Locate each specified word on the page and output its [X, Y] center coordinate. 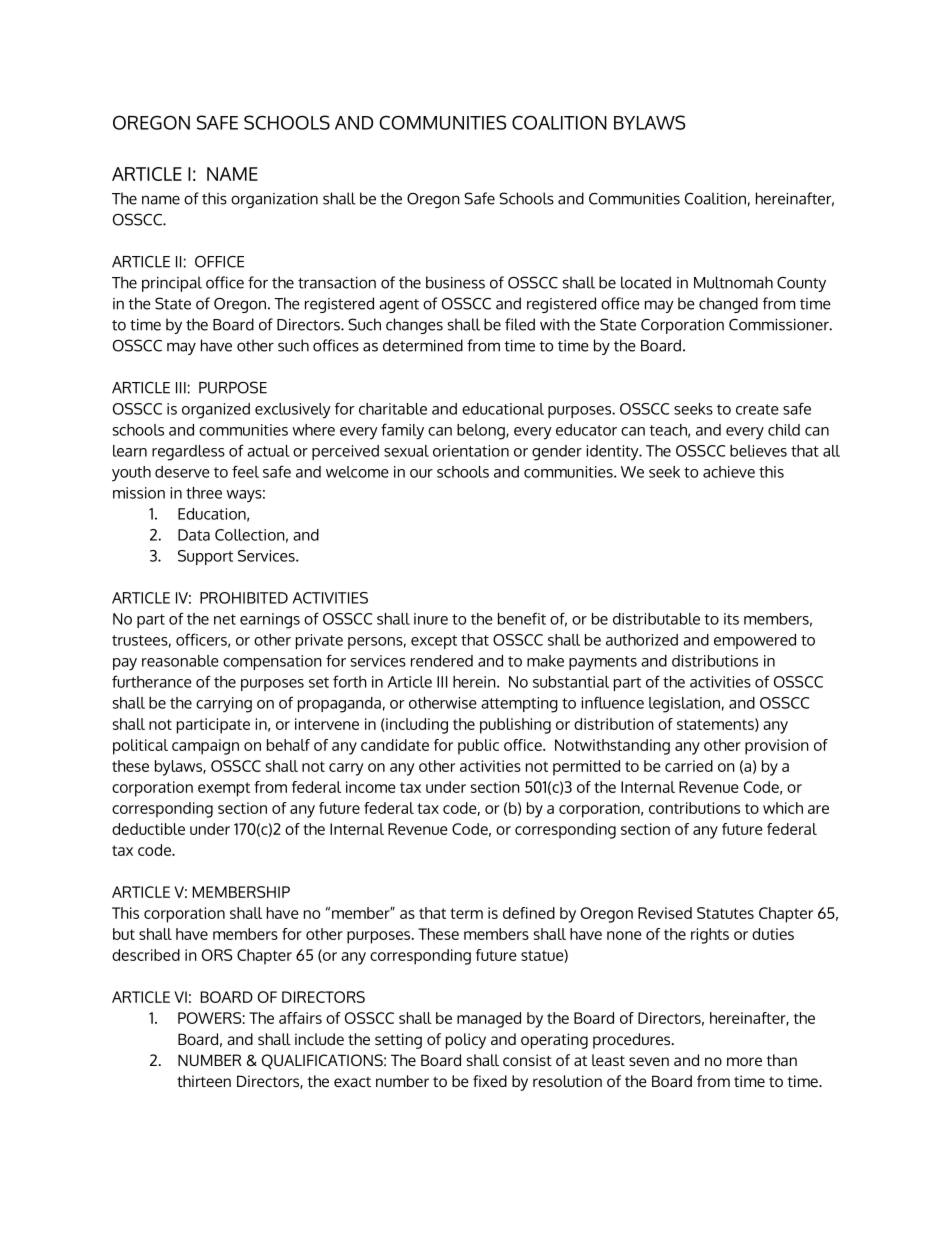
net [225, 619]
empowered [755, 641]
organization [274, 200]
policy [466, 1041]
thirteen [204, 1081]
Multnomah [733, 282]
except [434, 642]
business [455, 282]
